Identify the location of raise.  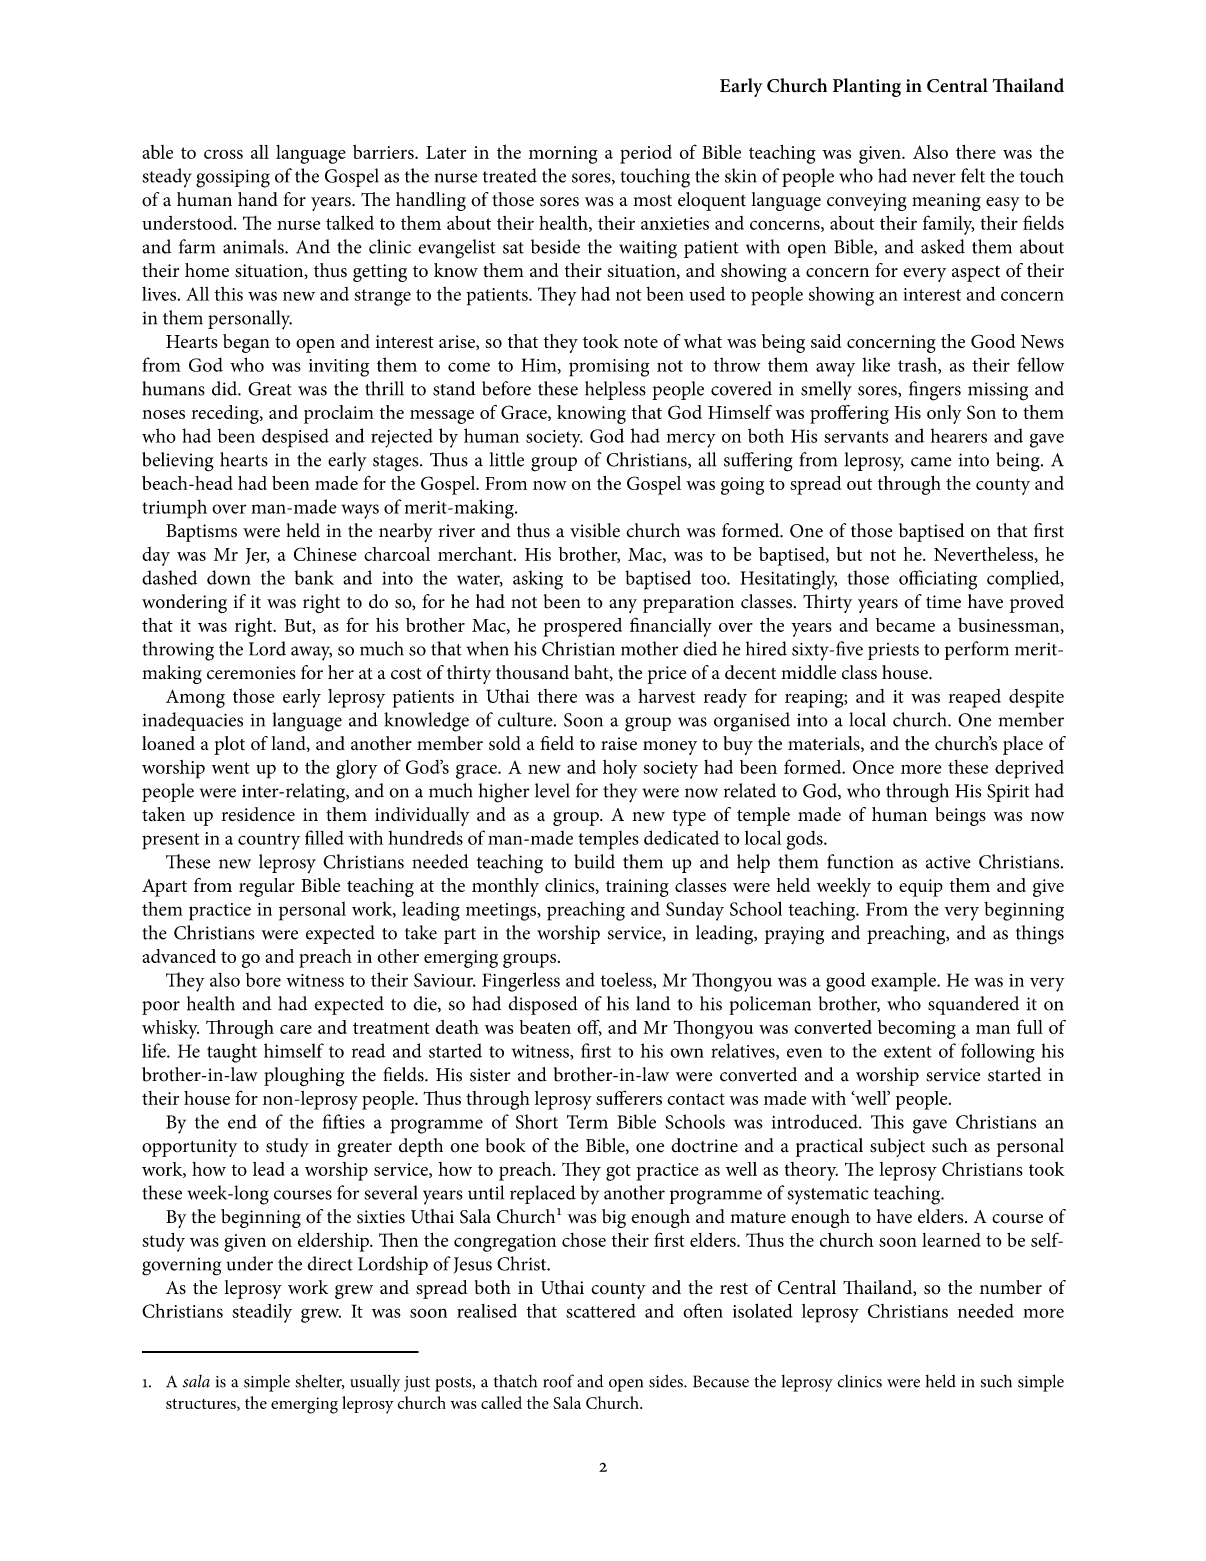
(619, 744).
